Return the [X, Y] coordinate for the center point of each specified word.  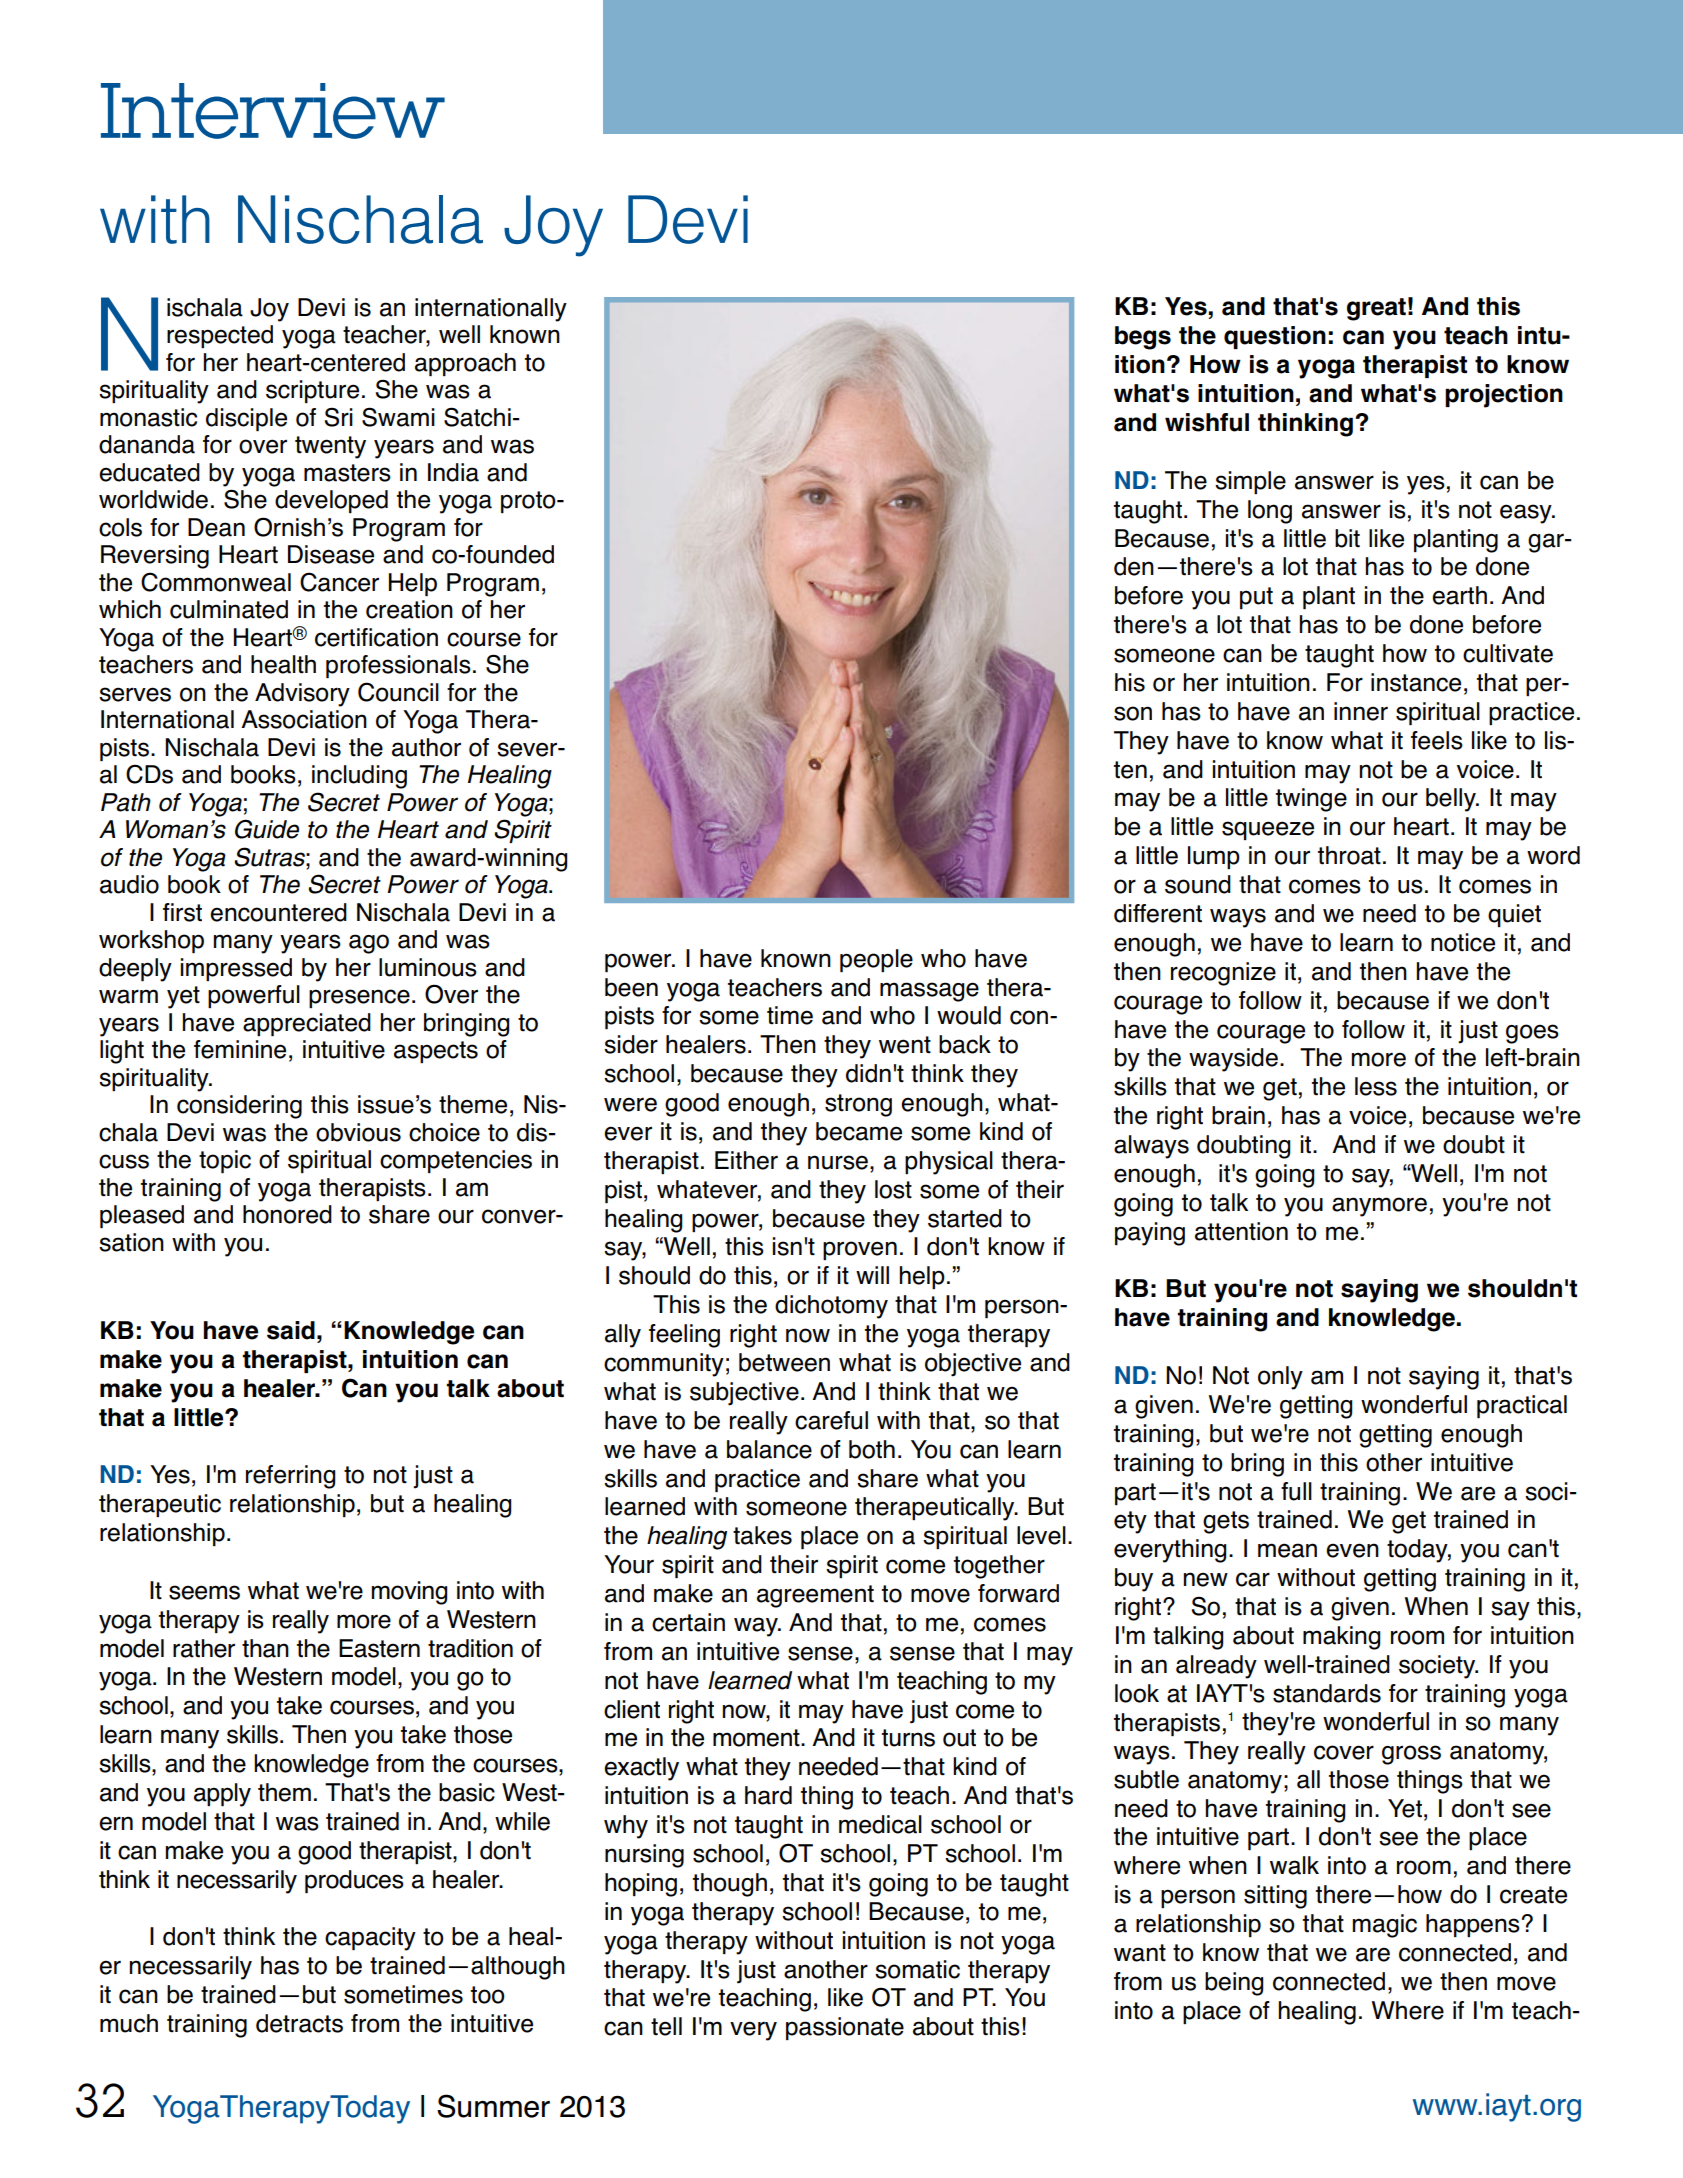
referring [291, 1477]
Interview [273, 111]
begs [1143, 338]
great [1376, 309]
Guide [267, 829]
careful [831, 1420]
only [1280, 1378]
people [876, 960]
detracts [299, 2023]
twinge [1311, 800]
